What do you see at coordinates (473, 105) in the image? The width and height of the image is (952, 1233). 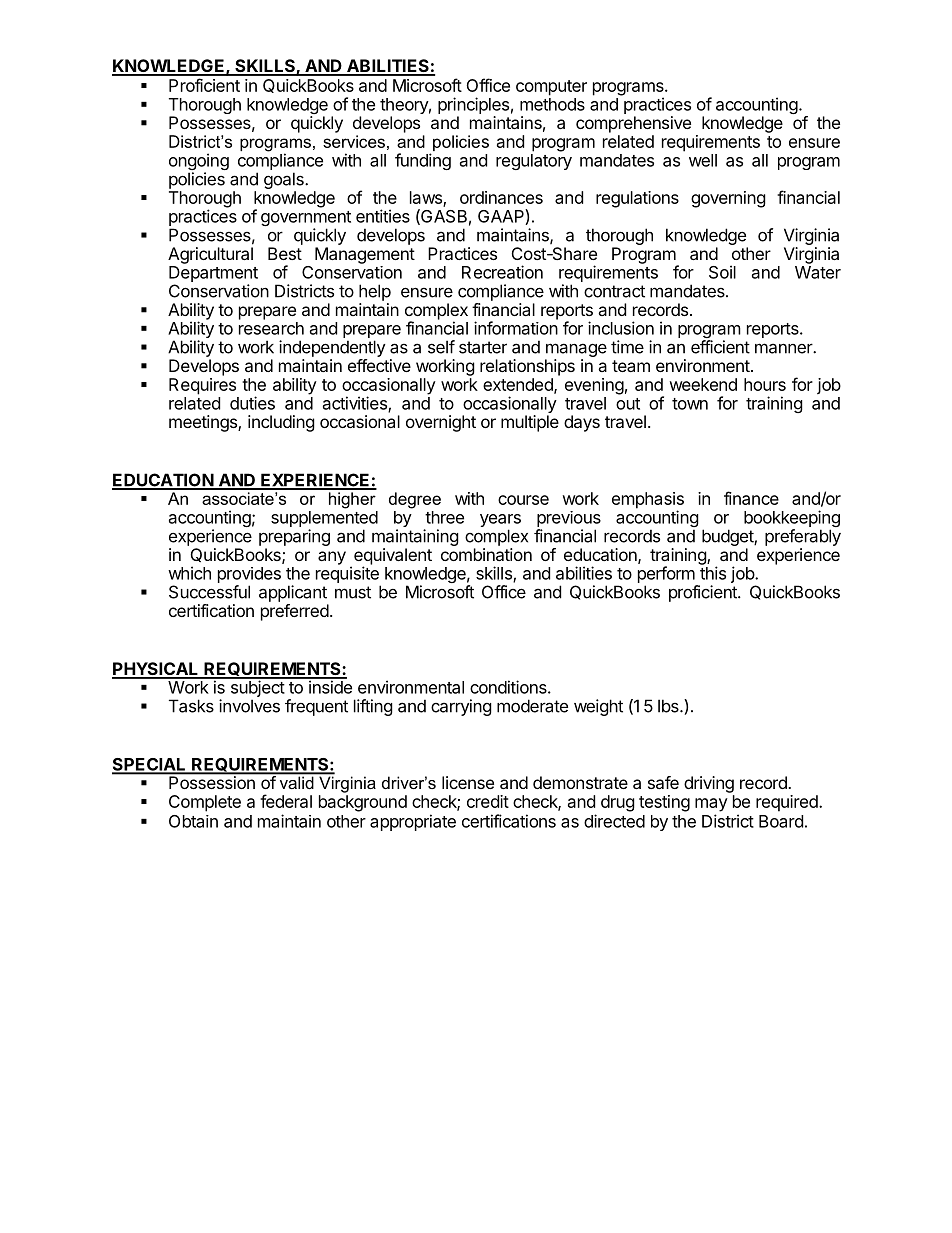 I see `principles` at bounding box center [473, 105].
